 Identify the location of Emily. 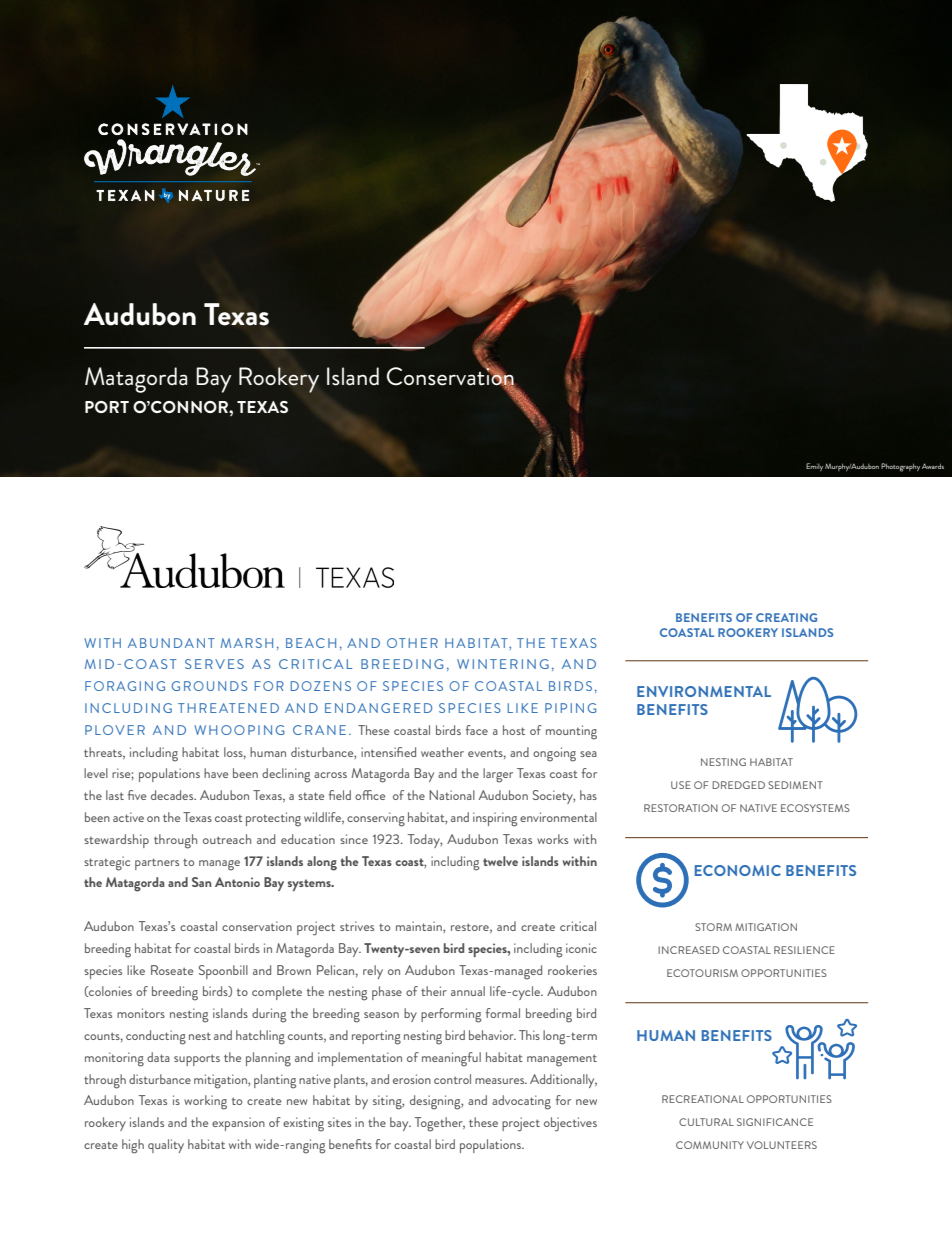
(814, 467).
